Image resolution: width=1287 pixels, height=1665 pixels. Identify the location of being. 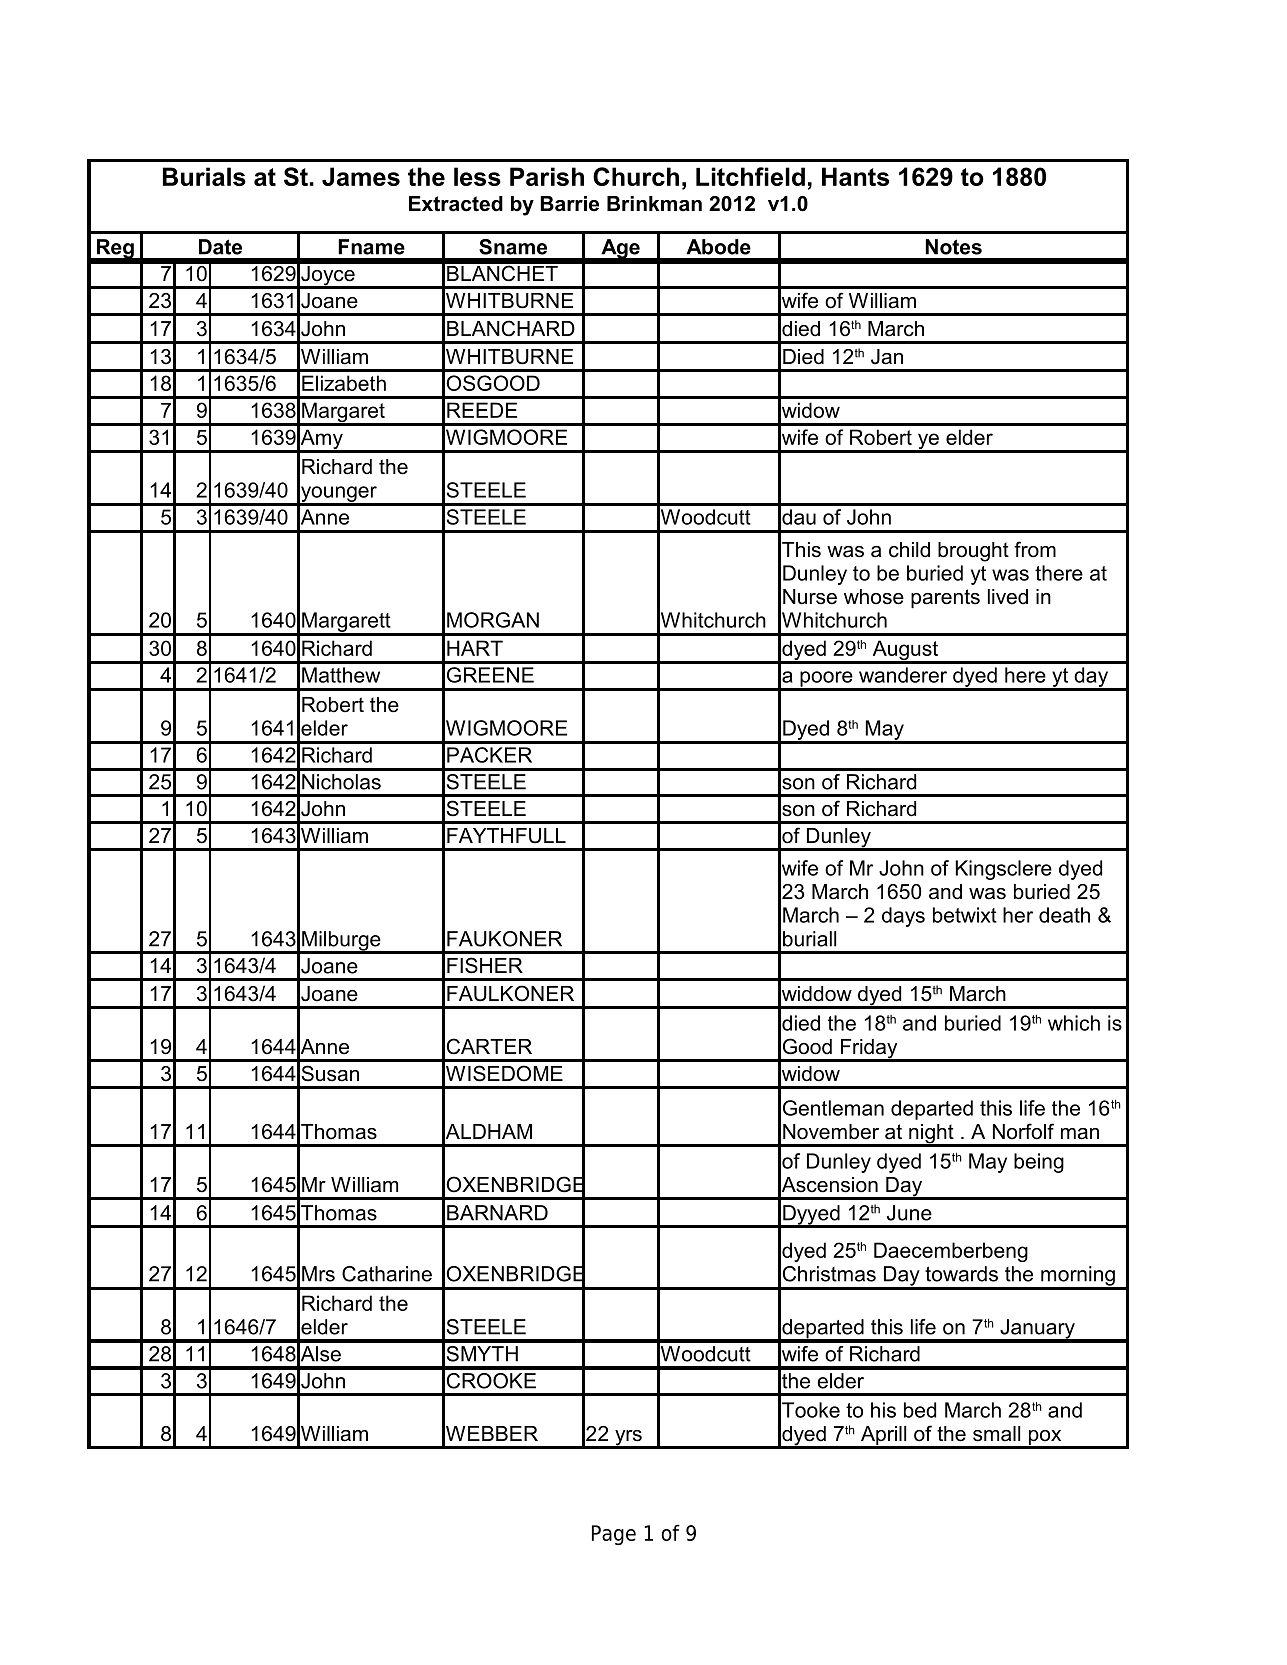
(1039, 1163).
